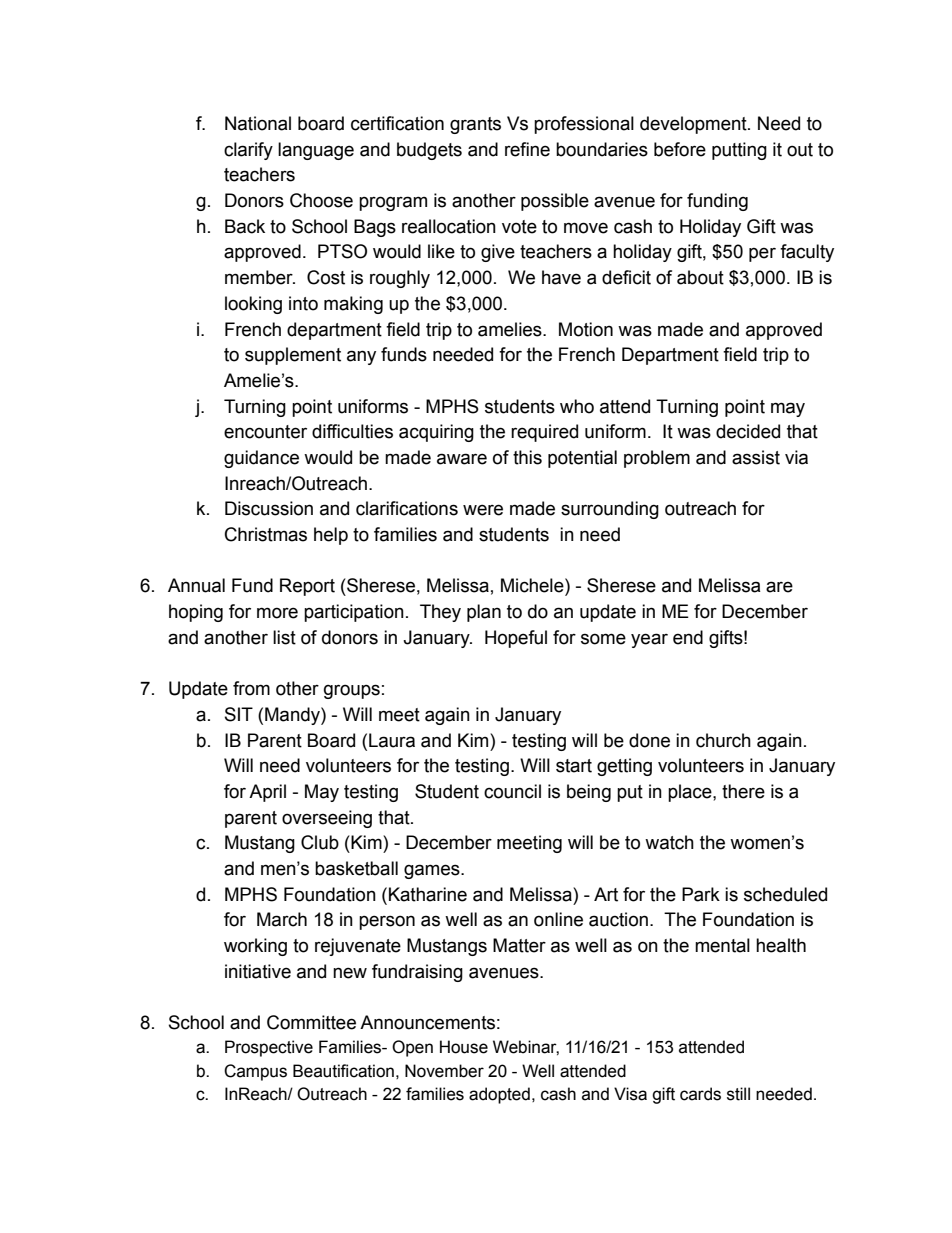  What do you see at coordinates (512, 791) in the screenshot?
I see `council` at bounding box center [512, 791].
